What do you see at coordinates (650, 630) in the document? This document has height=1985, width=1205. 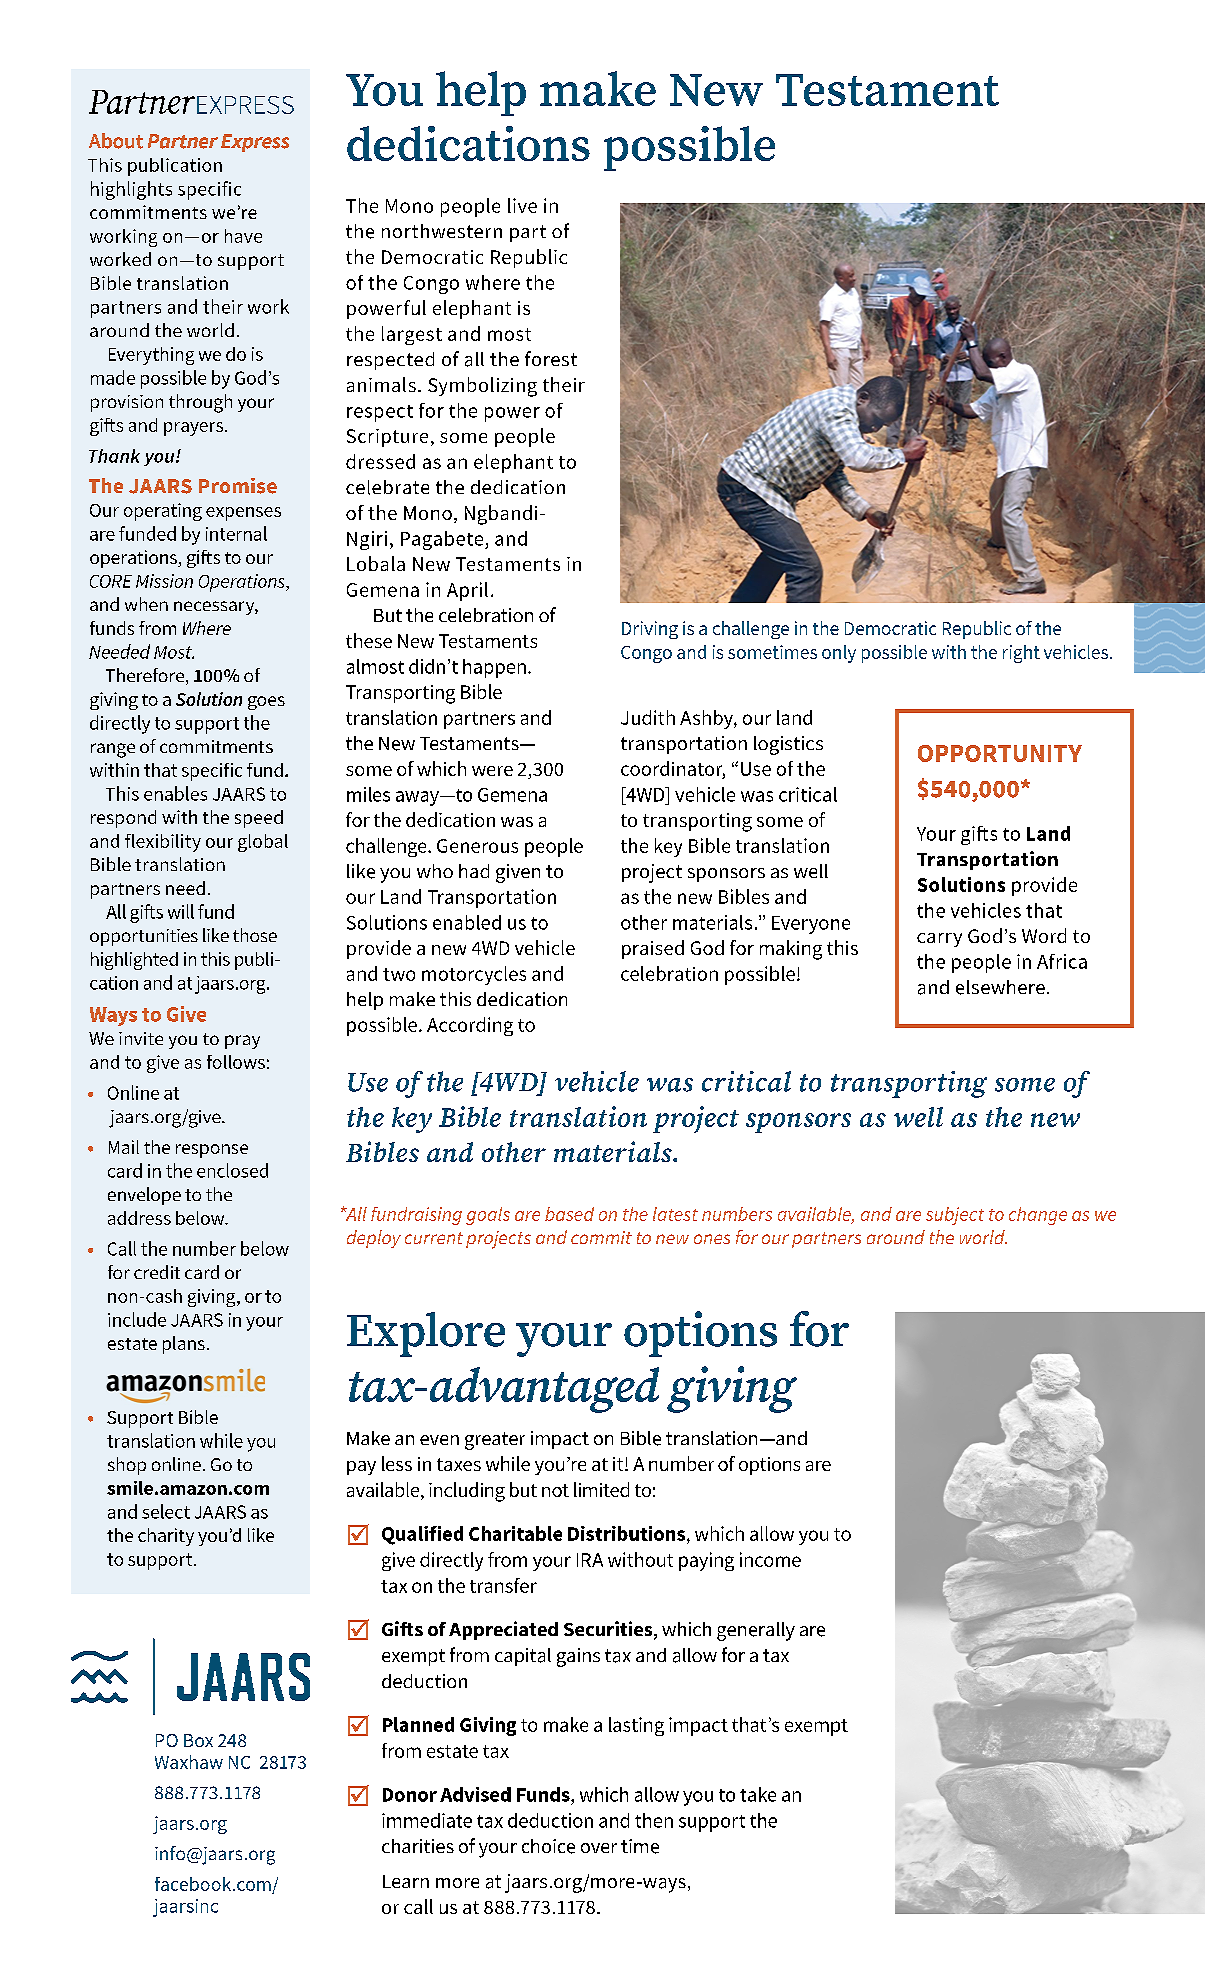 I see `Driving` at bounding box center [650, 630].
